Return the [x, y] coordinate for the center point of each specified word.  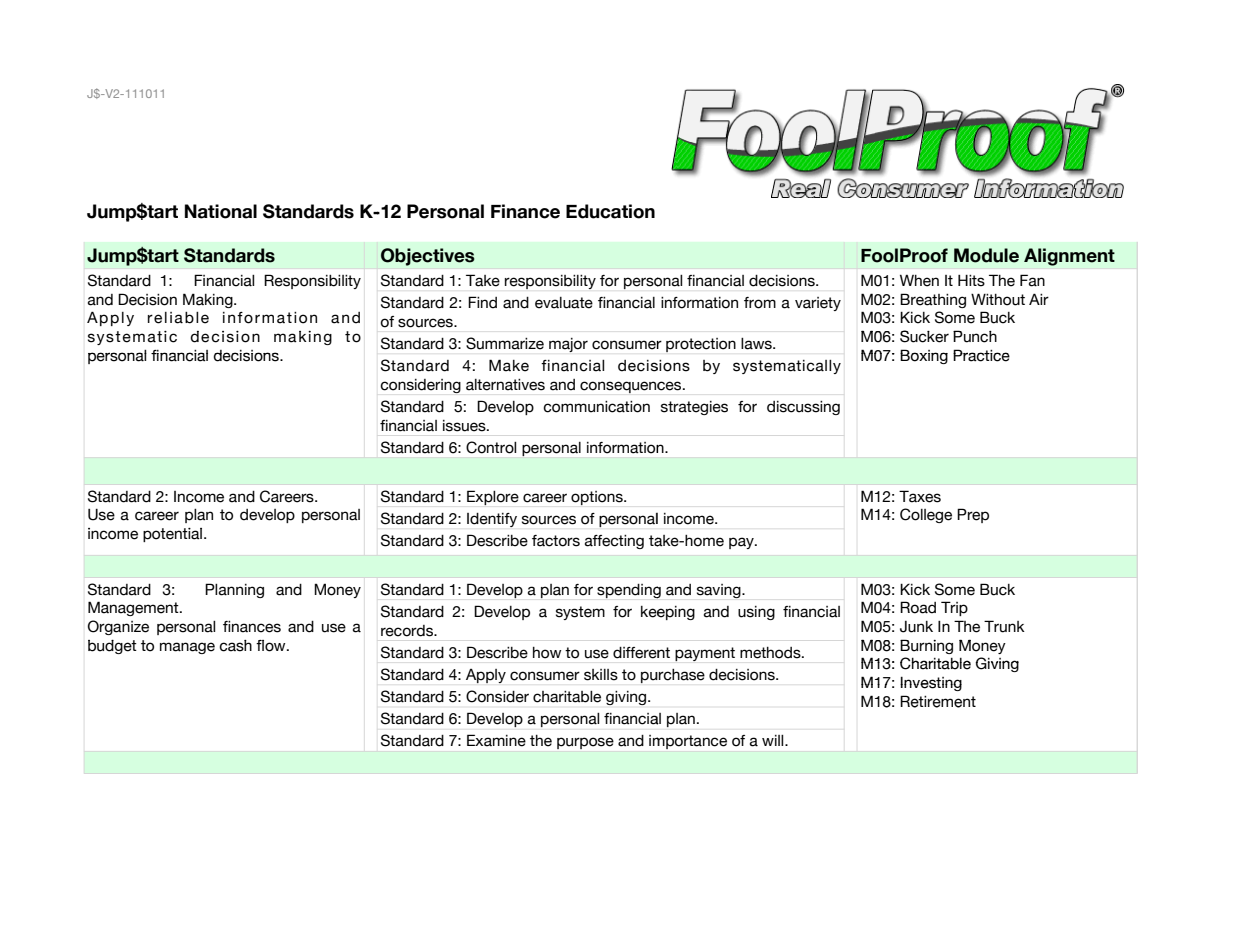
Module [986, 255]
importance [688, 742]
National [221, 211]
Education [610, 211]
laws [757, 344]
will [774, 740]
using [756, 613]
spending [629, 591]
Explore [493, 497]
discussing [803, 408]
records [408, 631]
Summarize [505, 343]
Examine [496, 740]
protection [701, 345]
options [598, 498]
